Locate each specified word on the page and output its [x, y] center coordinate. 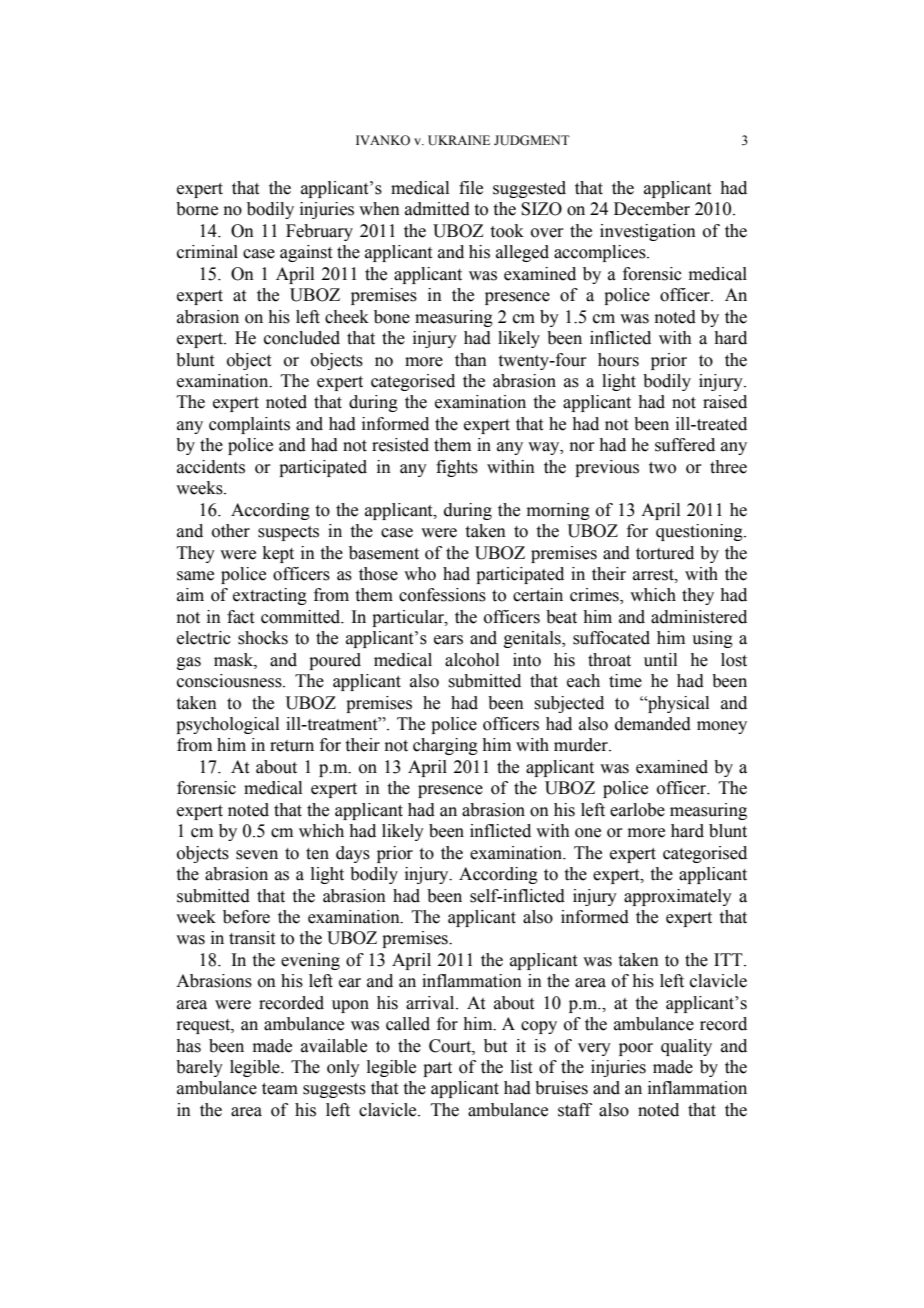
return [292, 746]
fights [457, 468]
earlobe [637, 810]
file [471, 188]
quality [686, 1047]
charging [445, 746]
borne [197, 209]
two [662, 468]
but [495, 1046]
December [652, 209]
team [280, 1089]
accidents [211, 467]
